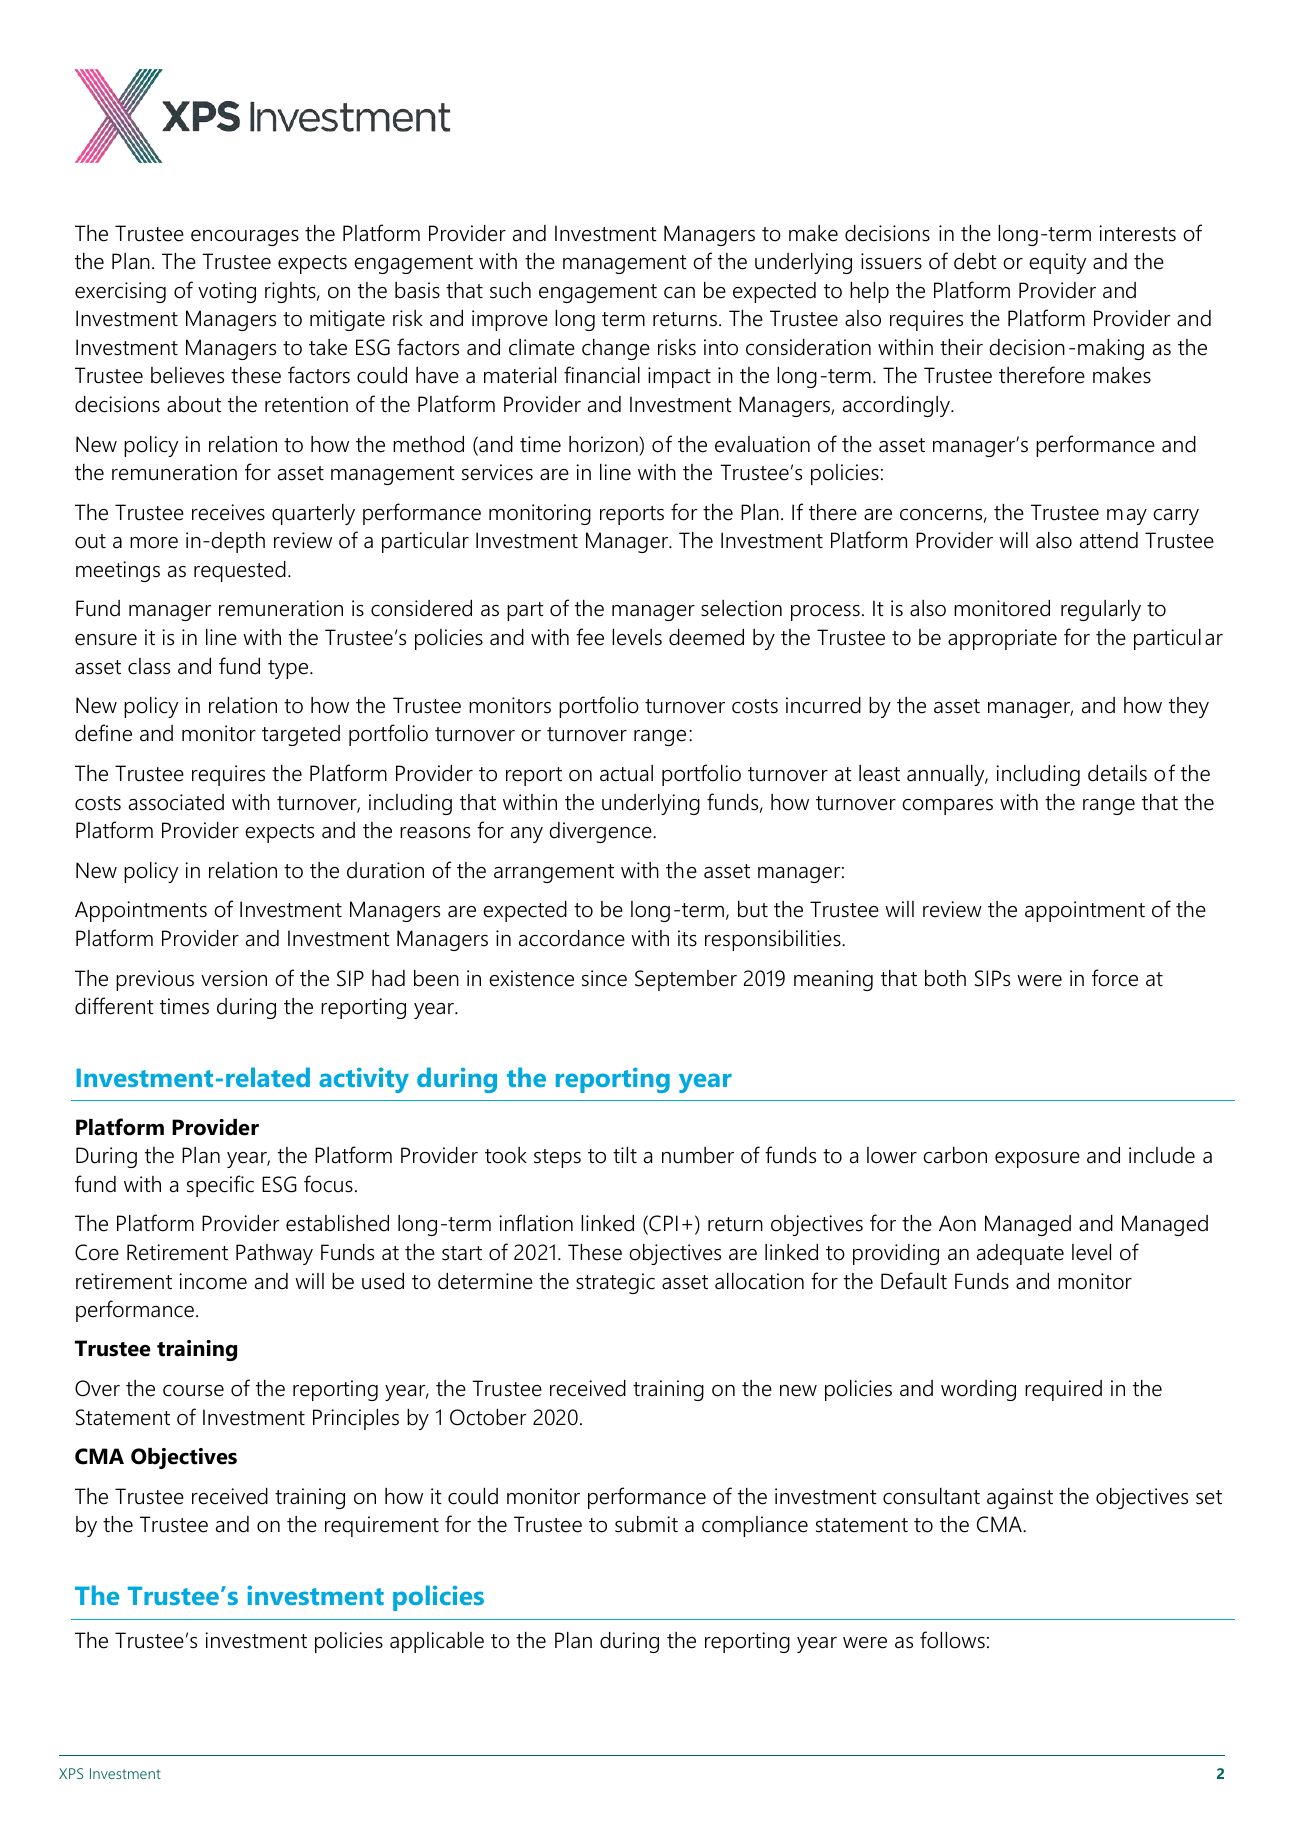  I want to click on follows, so click(952, 1640).
